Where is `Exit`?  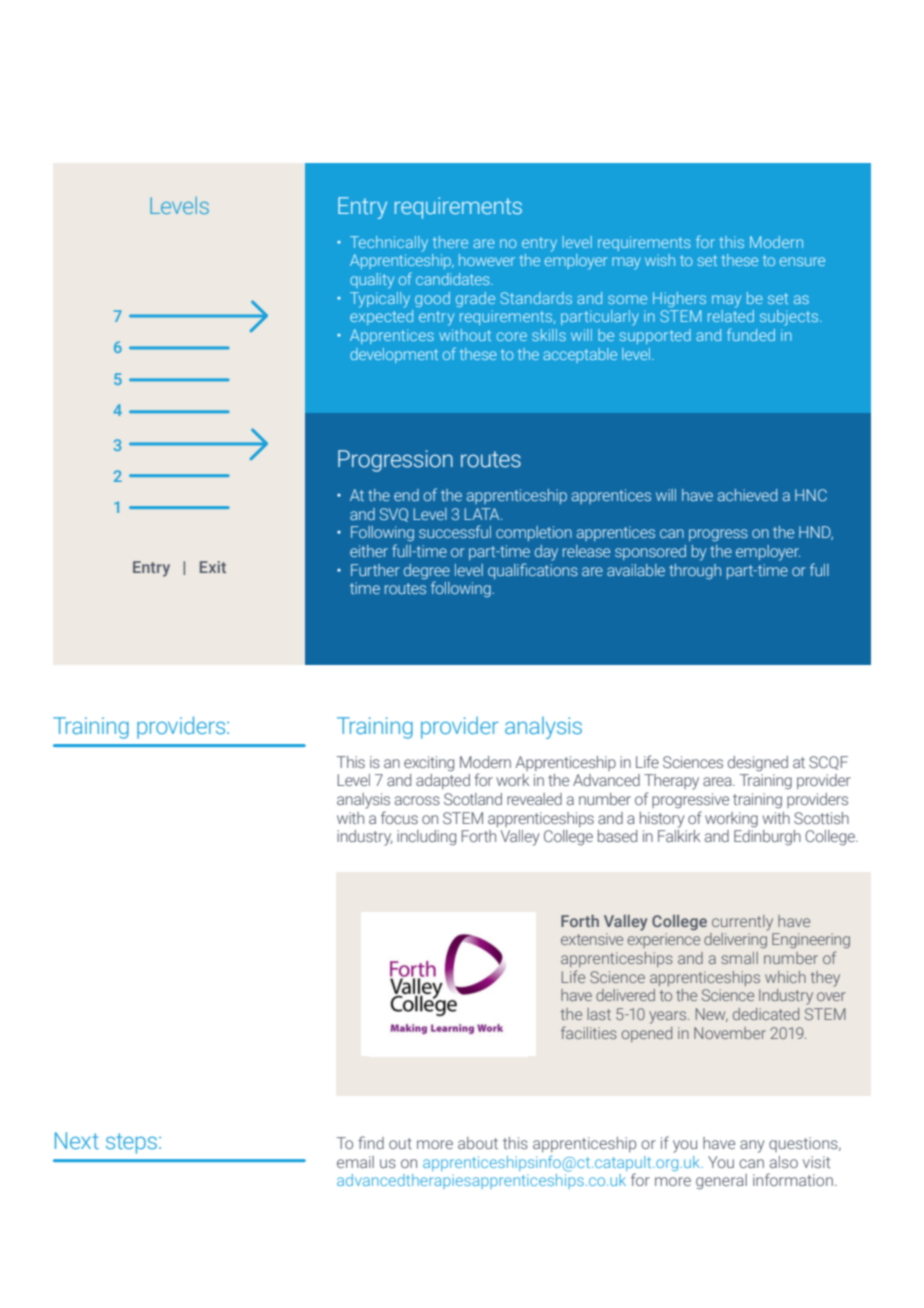
Exit is located at coordinates (213, 567).
